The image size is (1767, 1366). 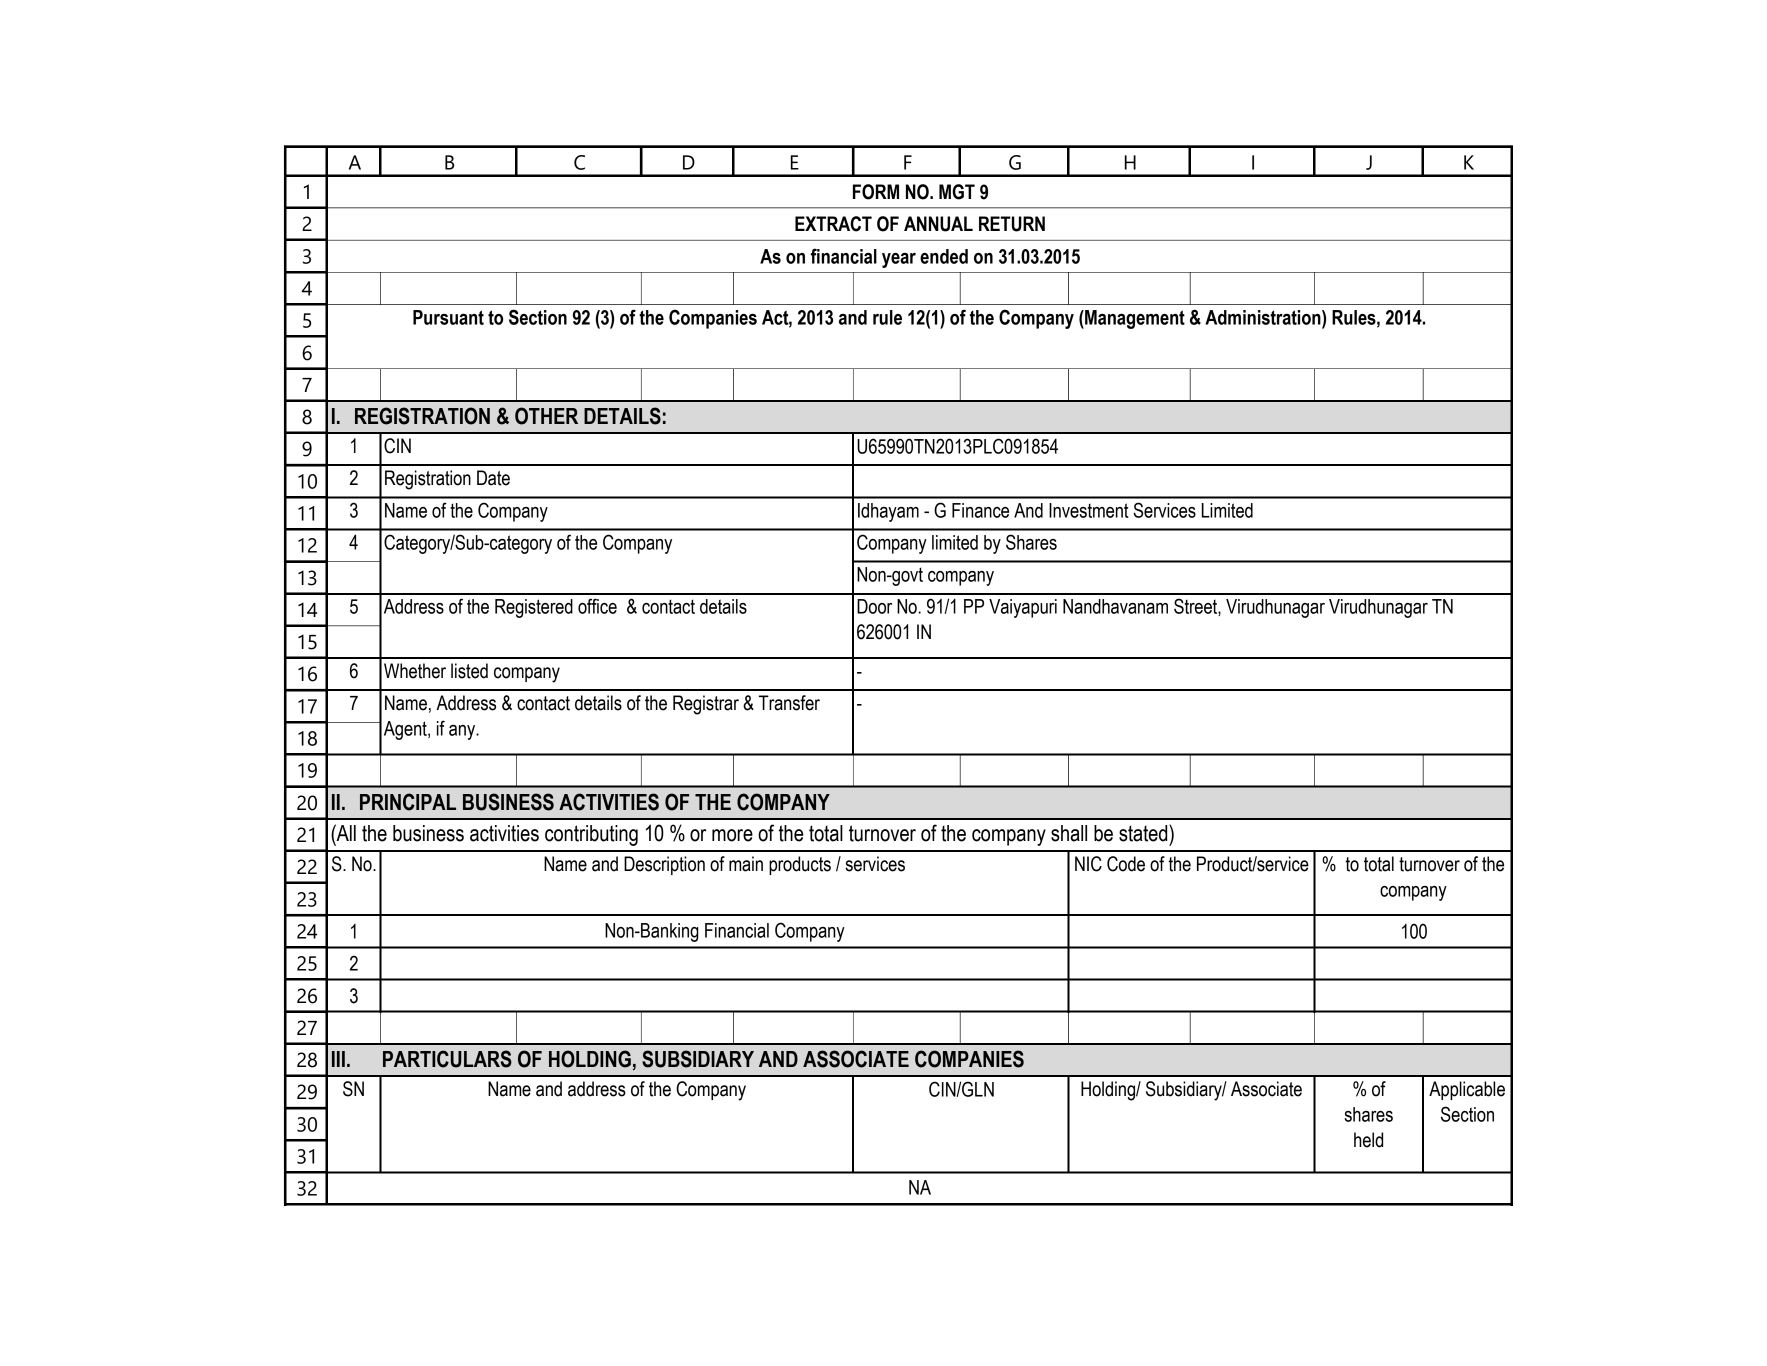 I want to click on Pursuant, so click(x=448, y=317).
